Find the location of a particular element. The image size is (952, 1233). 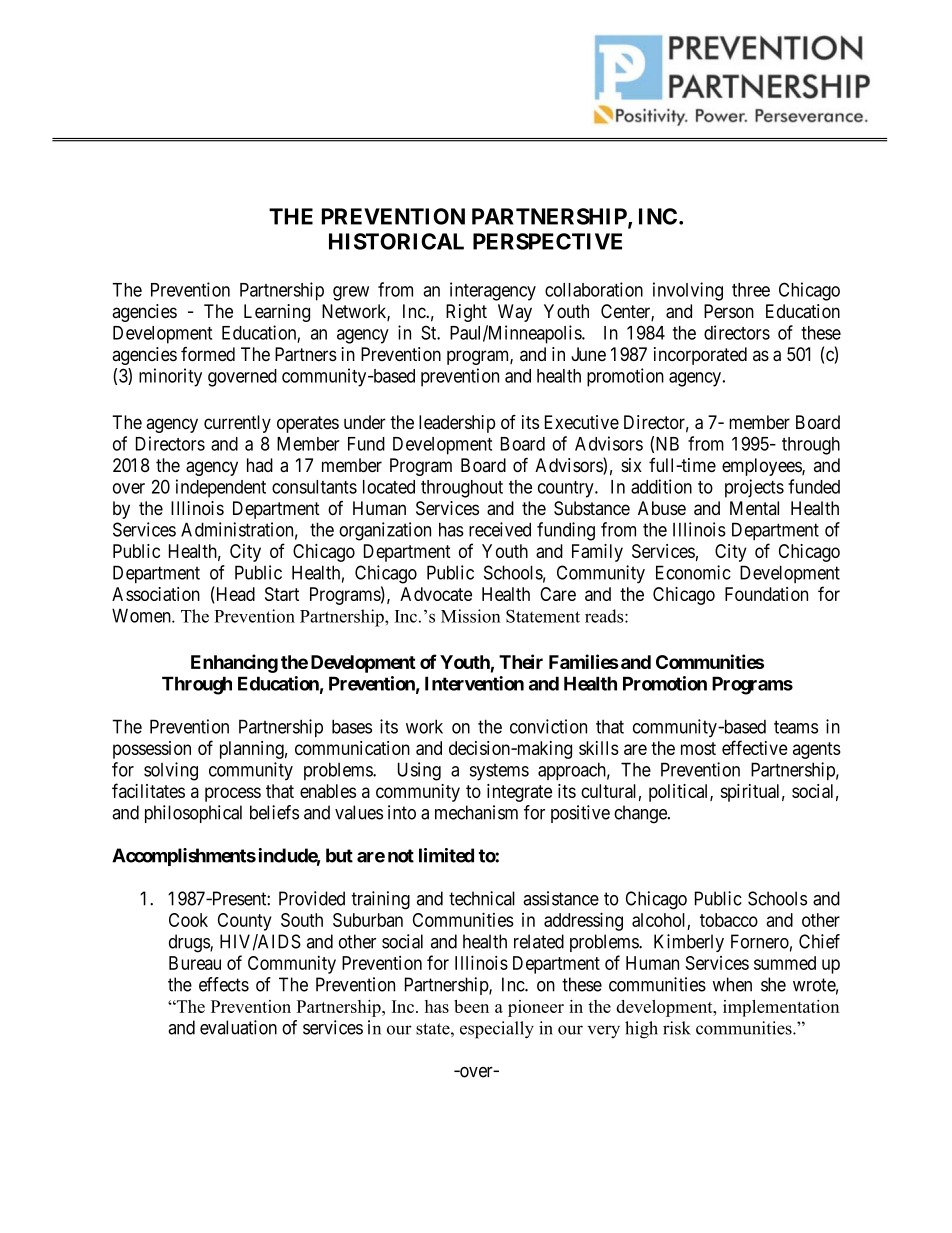

Mission is located at coordinates (471, 616).
